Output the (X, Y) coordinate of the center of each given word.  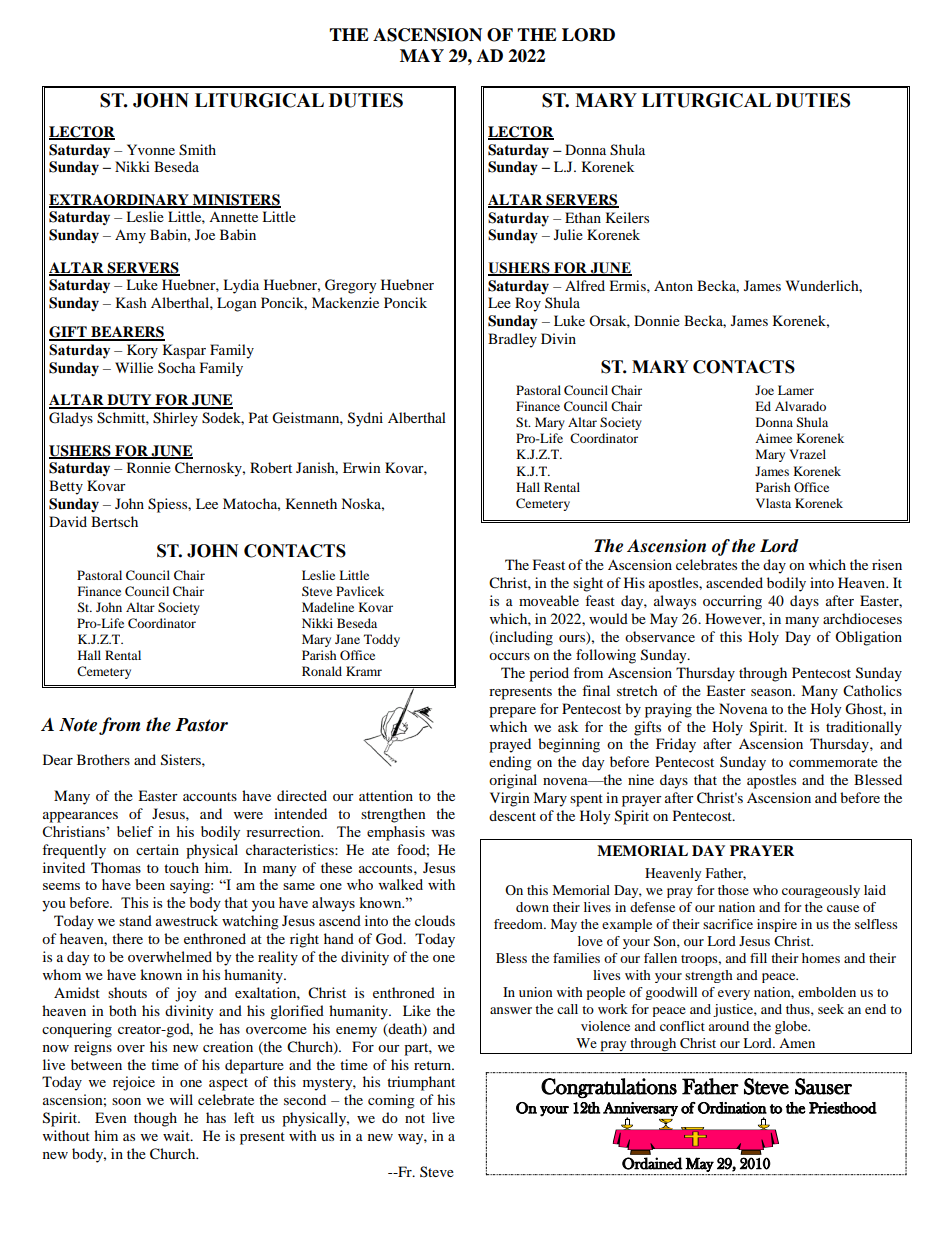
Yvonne (151, 149)
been (150, 884)
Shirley (175, 419)
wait (177, 1135)
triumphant (421, 1083)
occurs (509, 656)
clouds (435, 920)
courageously (821, 891)
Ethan (583, 217)
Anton (673, 285)
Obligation (868, 638)
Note (78, 725)
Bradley (512, 340)
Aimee (773, 438)
